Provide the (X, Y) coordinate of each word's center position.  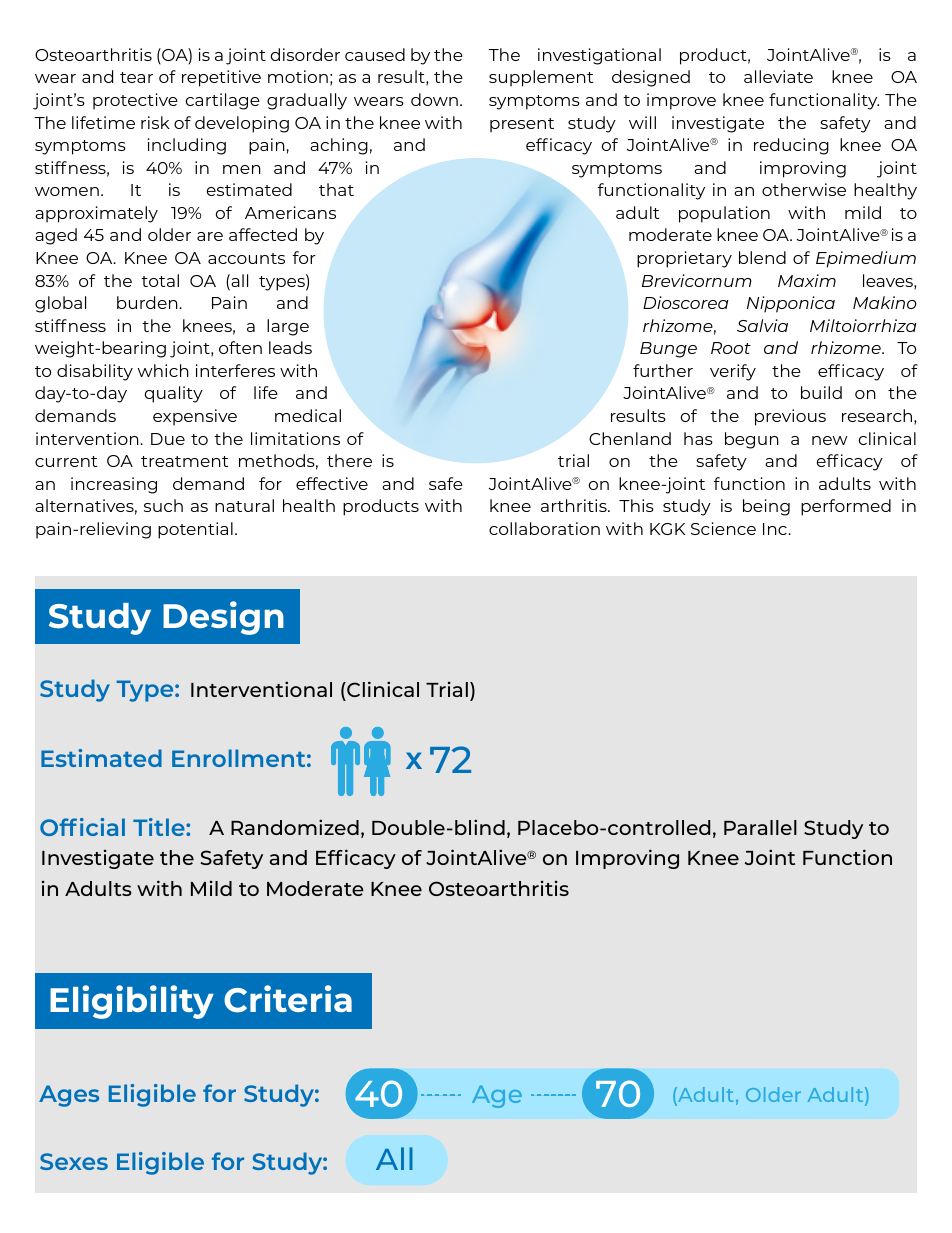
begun (752, 440)
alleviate (778, 76)
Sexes (74, 1161)
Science (723, 528)
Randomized (295, 827)
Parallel (760, 827)
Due (168, 439)
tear (136, 77)
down (434, 99)
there (349, 460)
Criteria (288, 999)
